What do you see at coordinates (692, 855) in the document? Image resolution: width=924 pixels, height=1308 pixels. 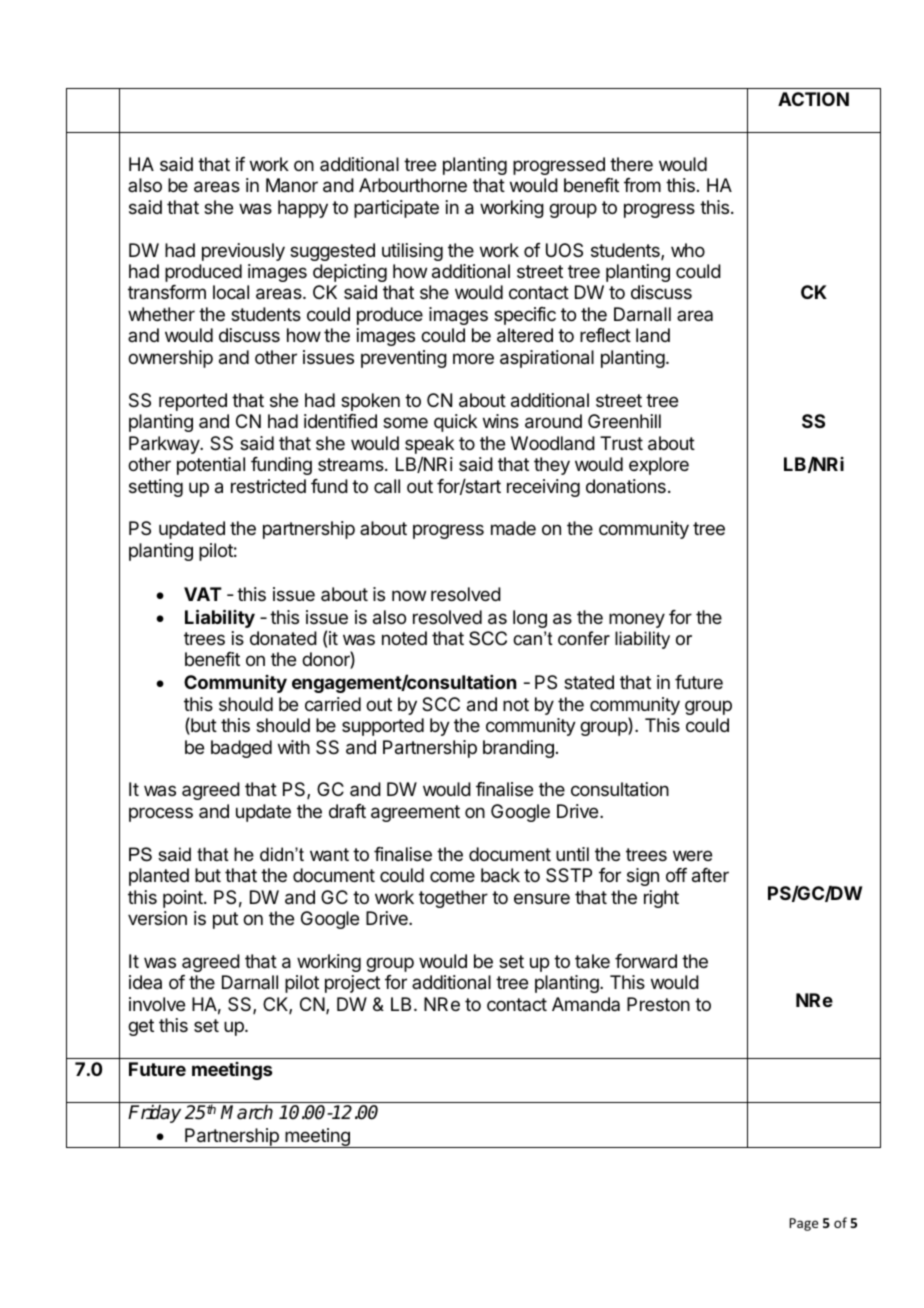 I see `were` at bounding box center [692, 855].
